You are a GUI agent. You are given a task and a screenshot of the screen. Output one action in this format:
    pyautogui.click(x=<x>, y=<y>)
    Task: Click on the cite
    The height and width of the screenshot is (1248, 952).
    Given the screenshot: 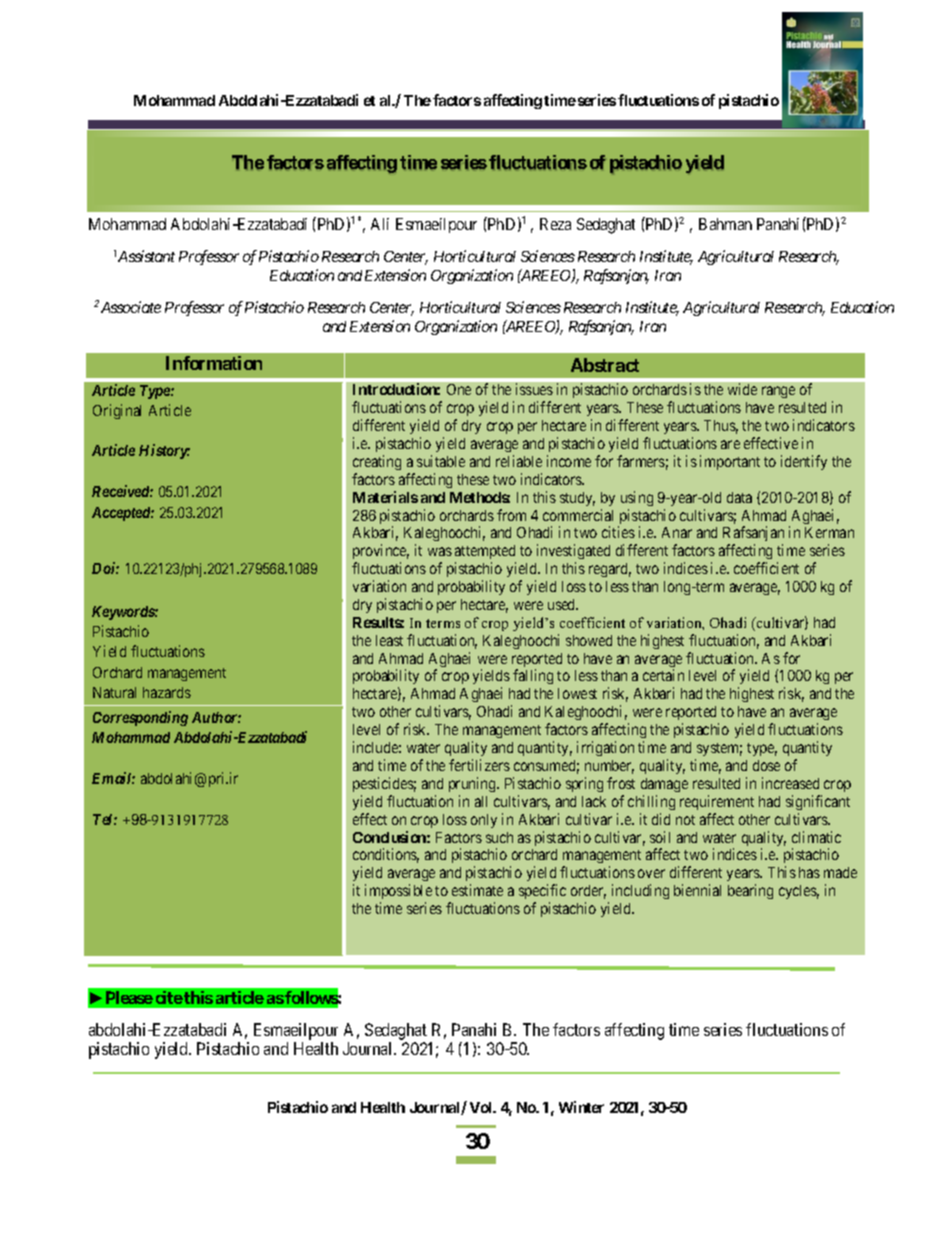 What is the action you would take?
    pyautogui.click(x=169, y=997)
